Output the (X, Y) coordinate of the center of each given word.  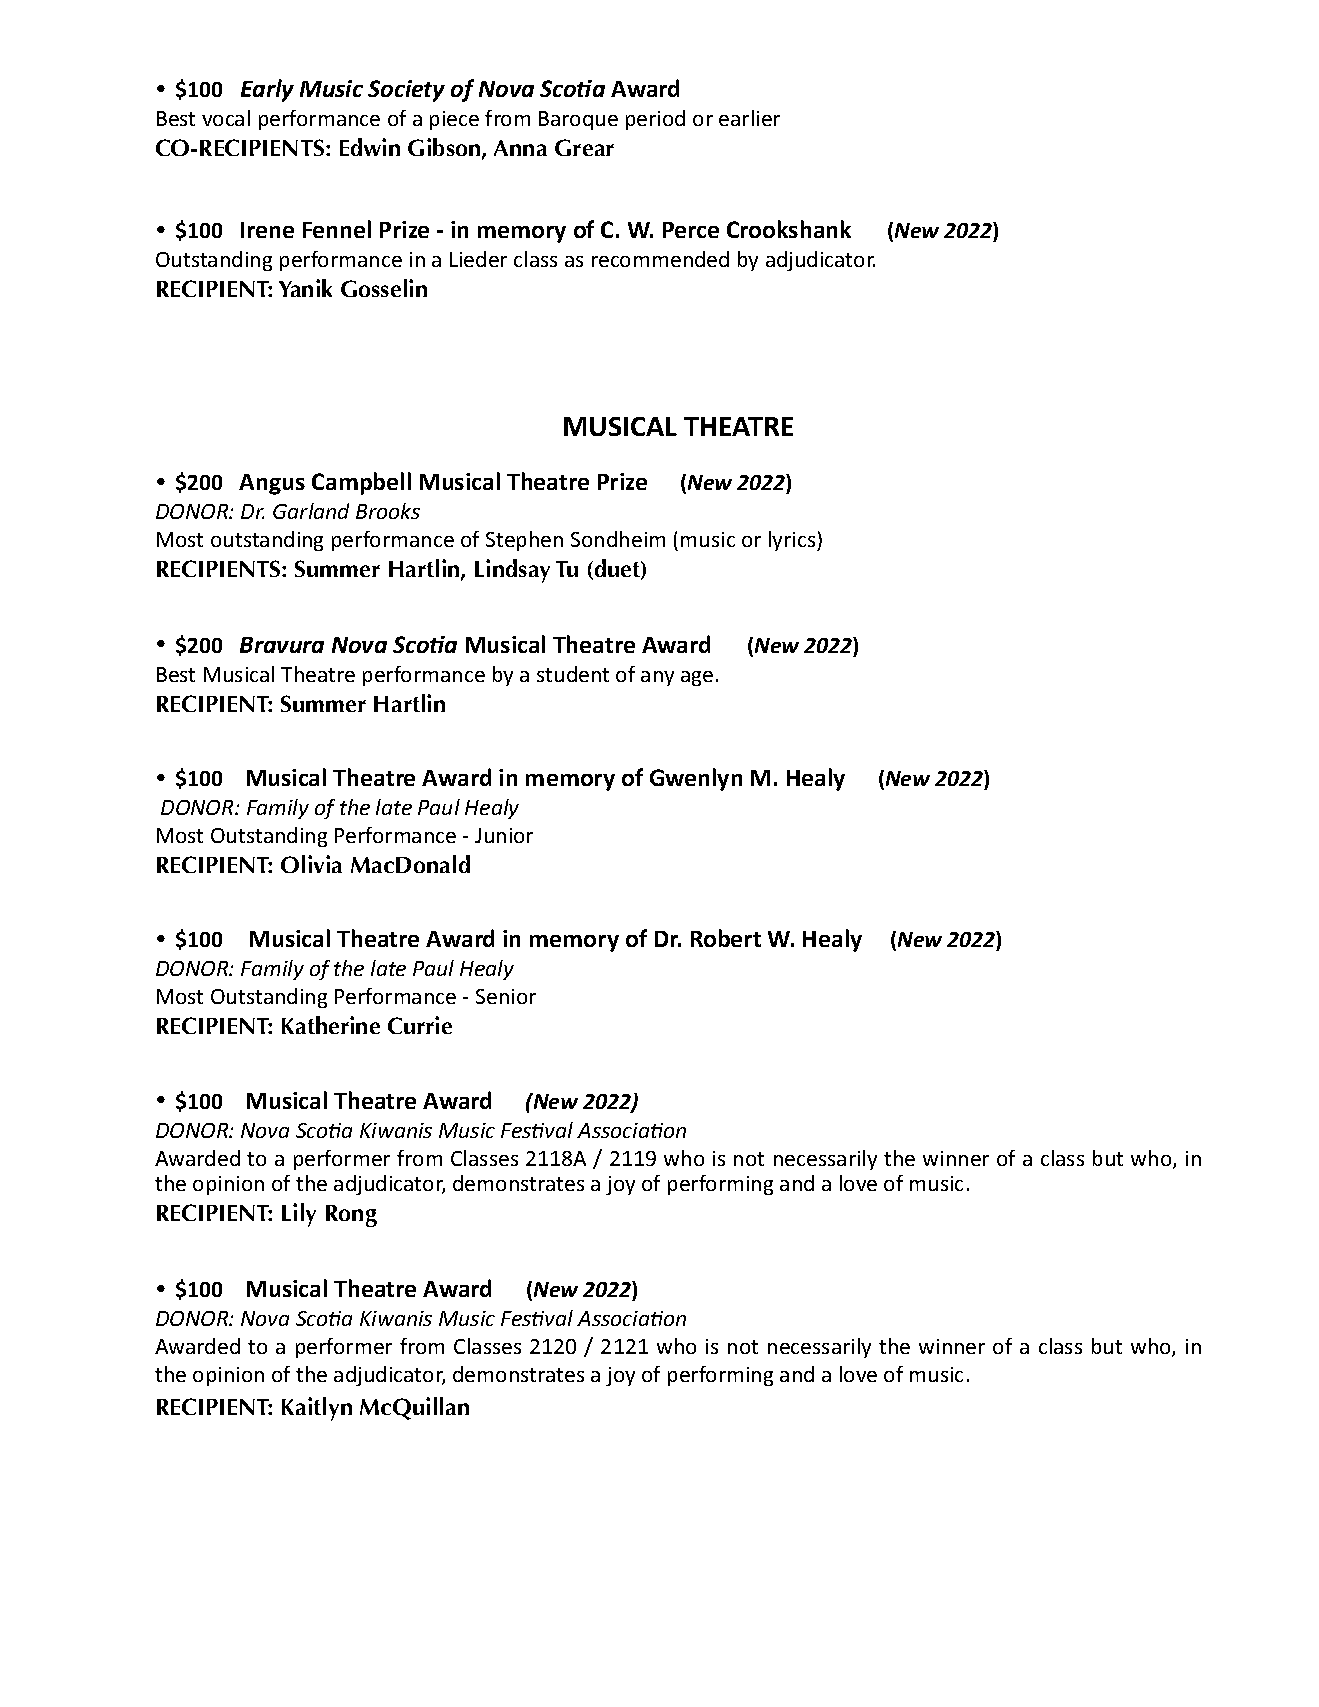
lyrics (793, 541)
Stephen (524, 541)
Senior (506, 996)
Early (267, 90)
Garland (311, 511)
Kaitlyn (317, 1409)
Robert (726, 938)
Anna (520, 148)
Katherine (331, 1025)
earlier (749, 118)
